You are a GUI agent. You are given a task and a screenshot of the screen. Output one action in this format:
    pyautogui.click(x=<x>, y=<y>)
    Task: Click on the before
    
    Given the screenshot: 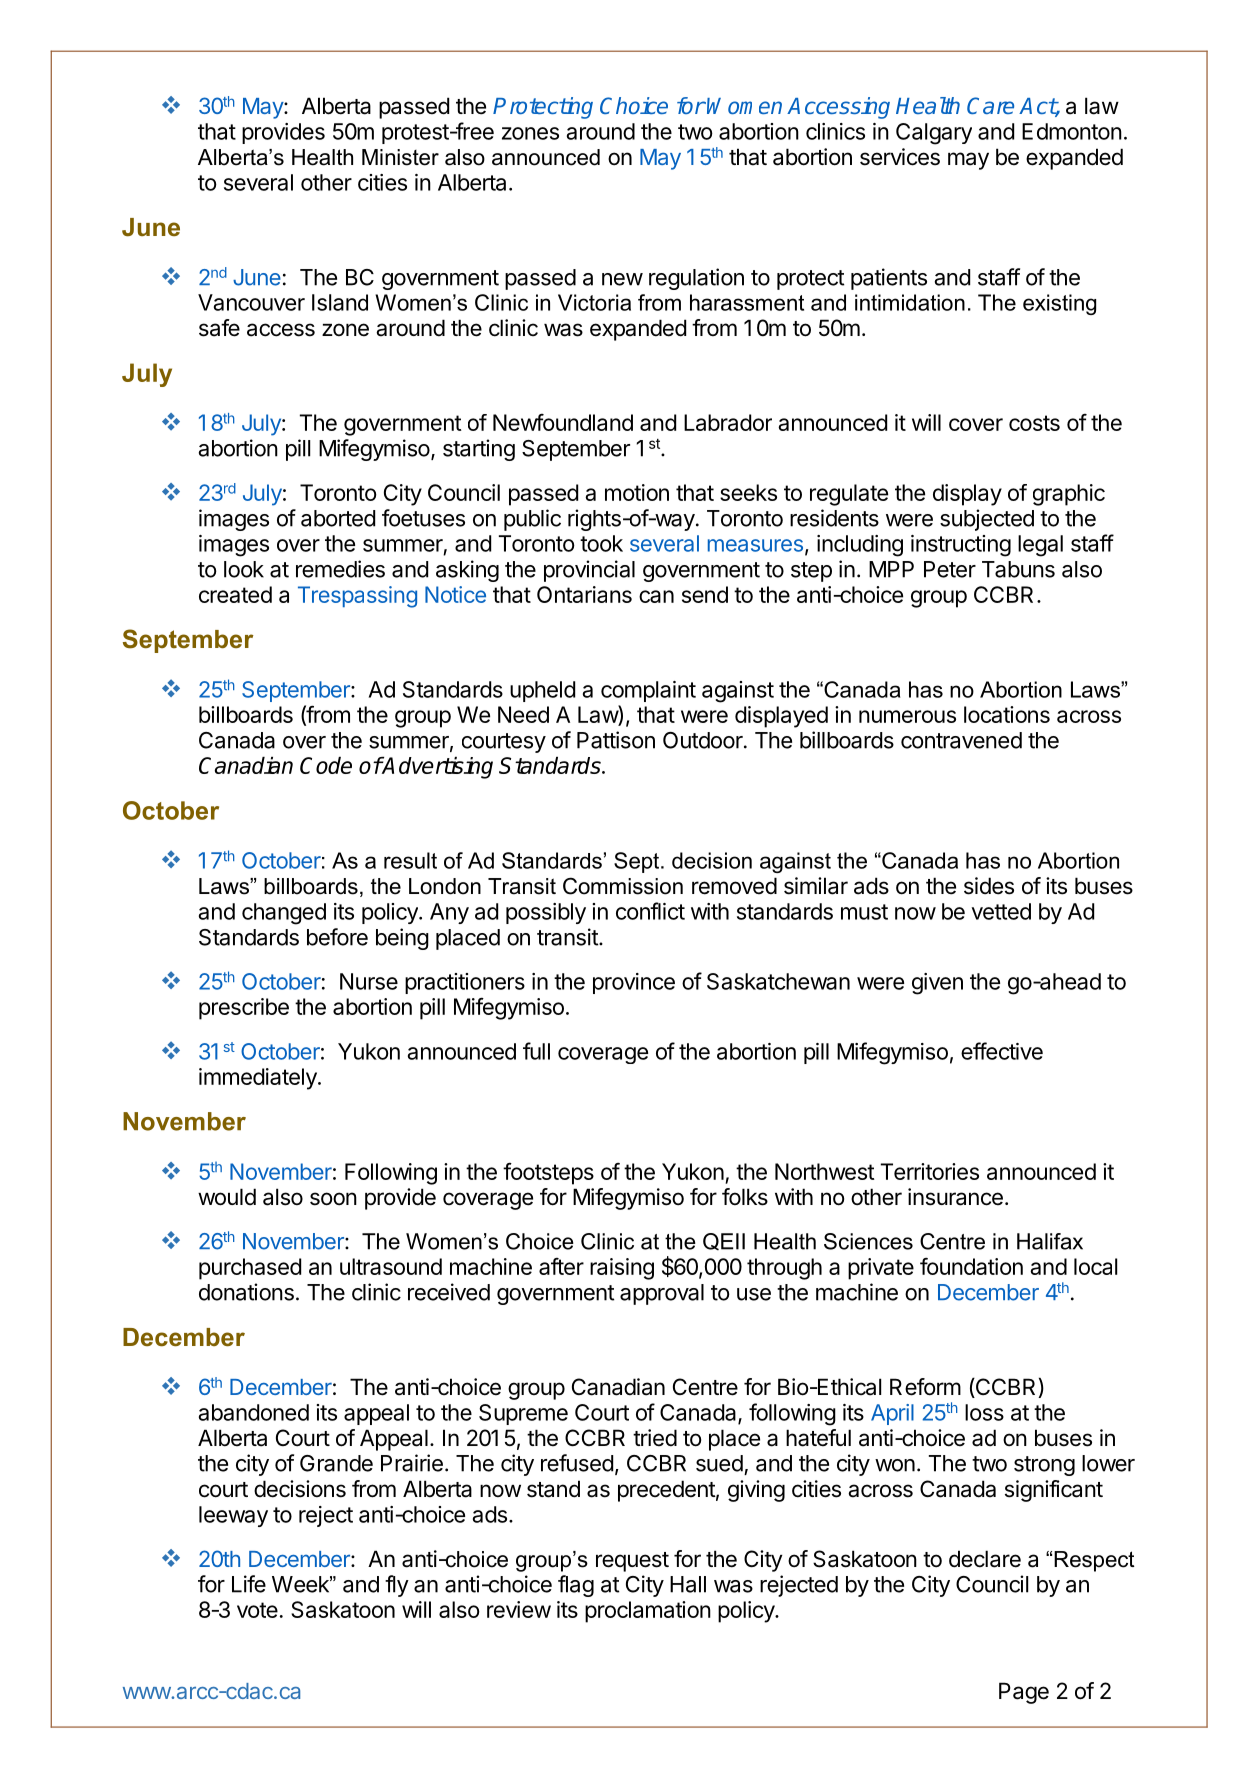 What is the action you would take?
    pyautogui.click(x=337, y=937)
